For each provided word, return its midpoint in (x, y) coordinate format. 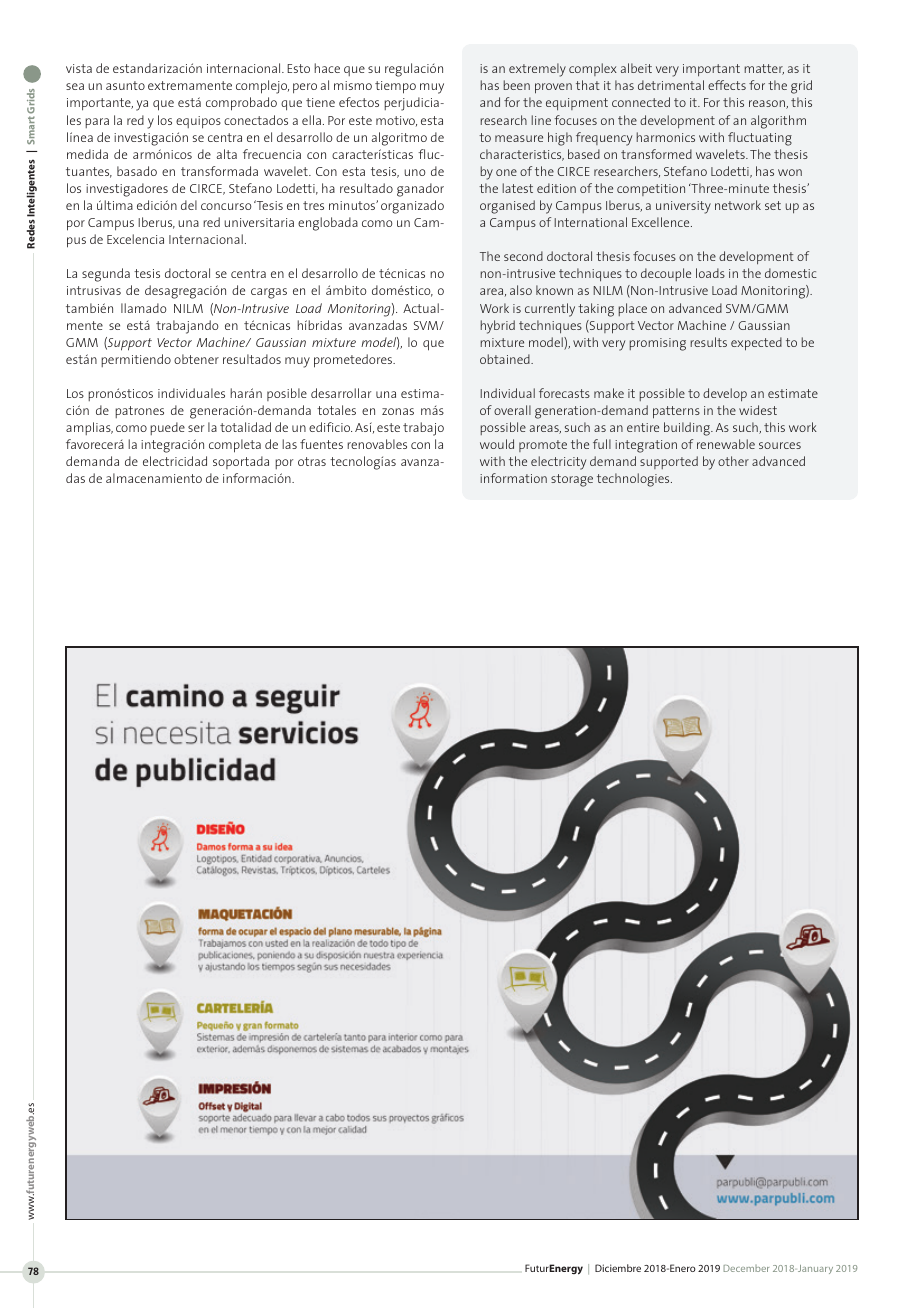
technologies (634, 480)
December (746, 1268)
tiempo (395, 87)
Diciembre (618, 1268)
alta (227, 154)
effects (727, 85)
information (513, 478)
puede (167, 428)
